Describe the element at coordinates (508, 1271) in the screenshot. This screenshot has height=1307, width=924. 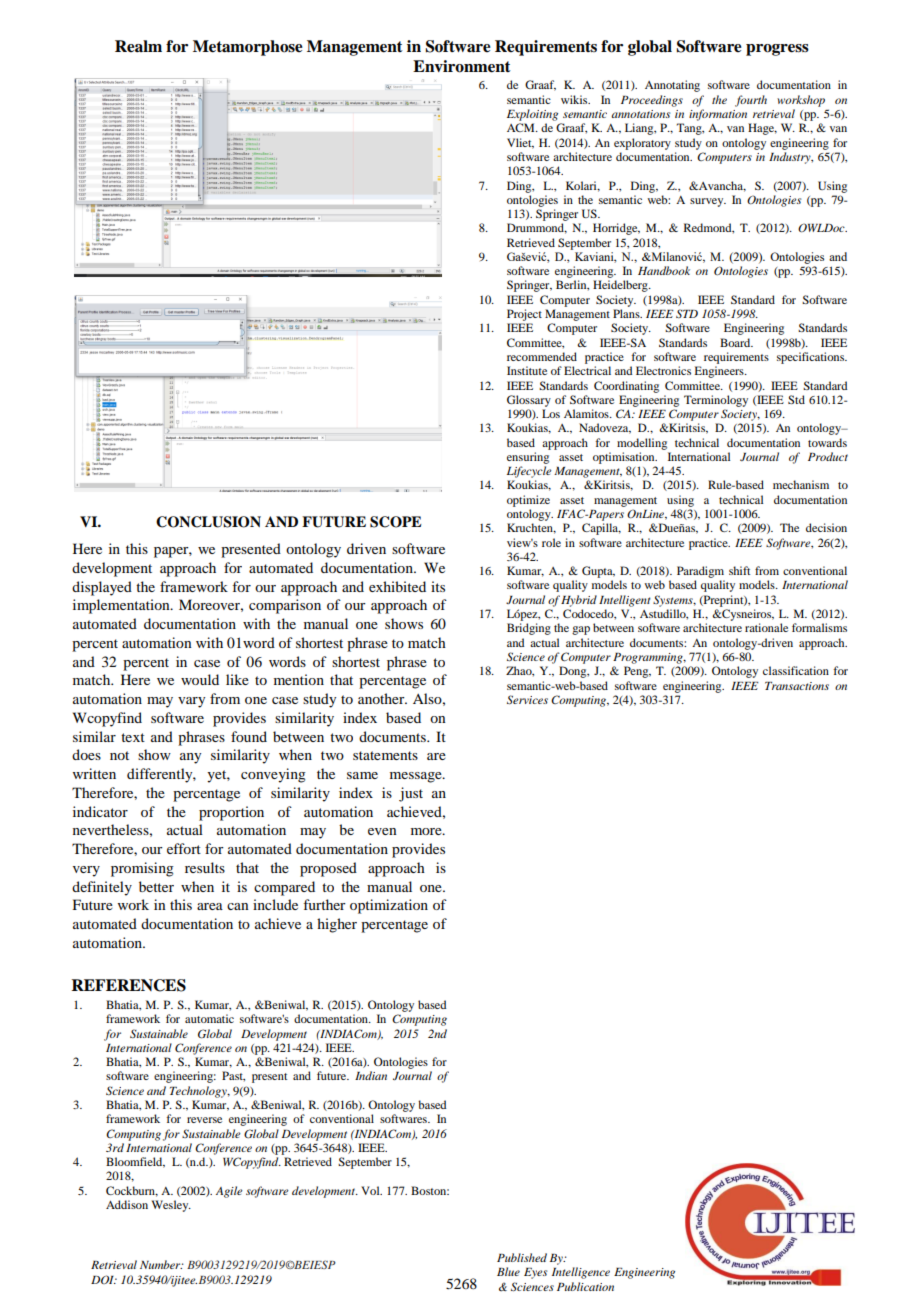
I see `Blue` at that location.
